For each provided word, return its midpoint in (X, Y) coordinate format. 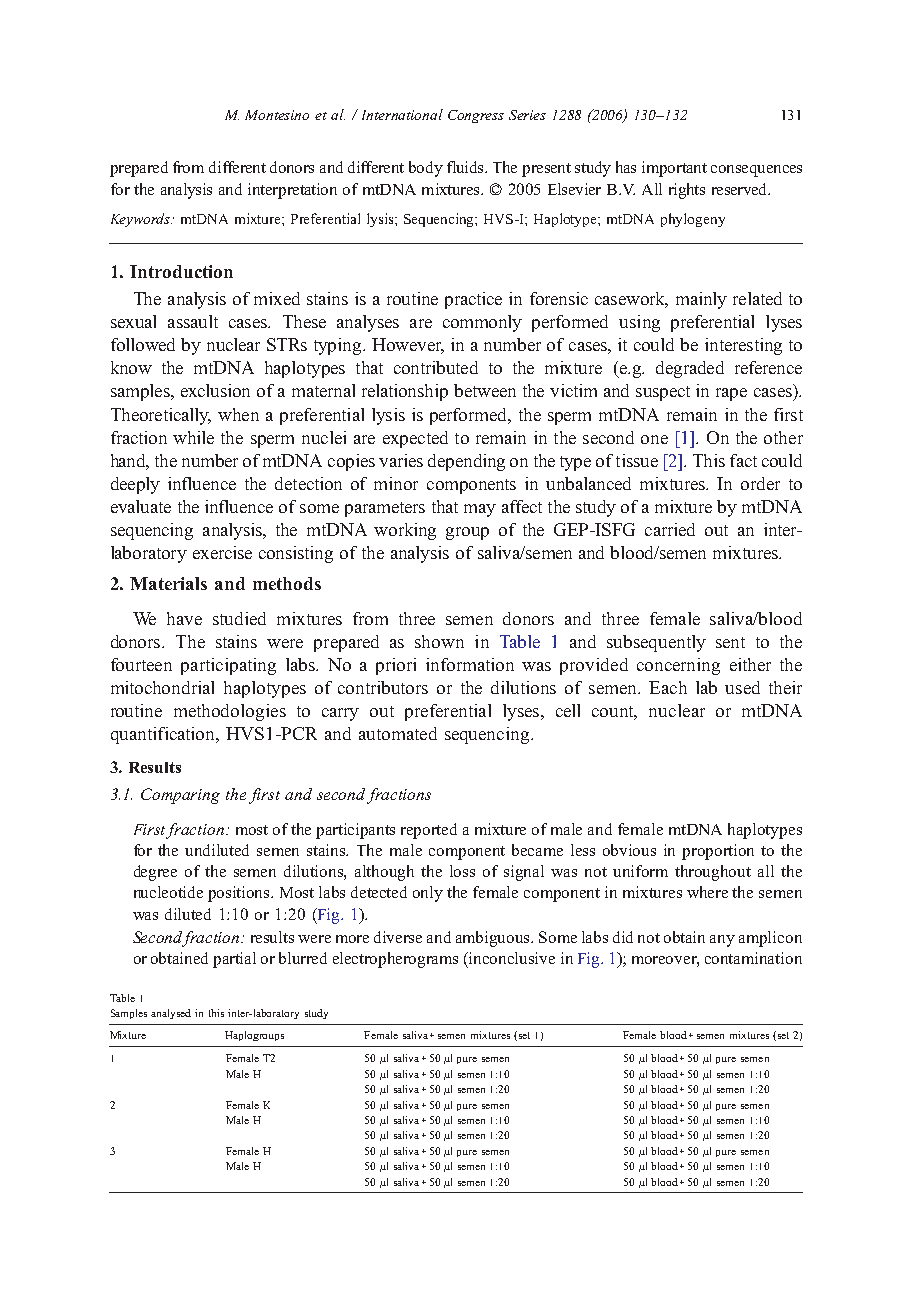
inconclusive (511, 958)
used (742, 687)
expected (415, 439)
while (193, 437)
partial (234, 960)
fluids (466, 167)
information (470, 664)
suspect (663, 393)
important (674, 169)
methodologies (230, 712)
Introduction (181, 271)
